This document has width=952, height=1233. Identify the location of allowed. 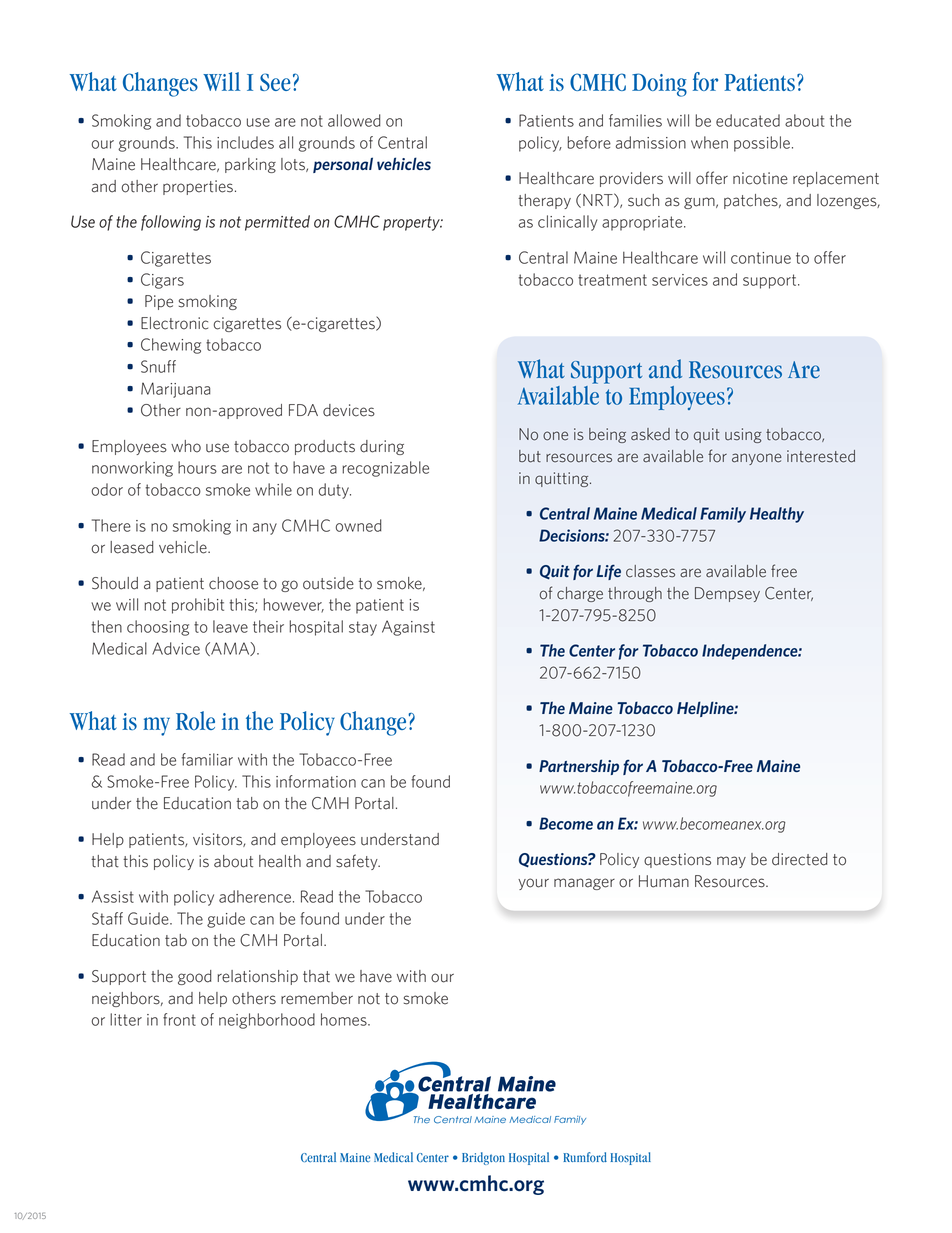
(354, 120).
